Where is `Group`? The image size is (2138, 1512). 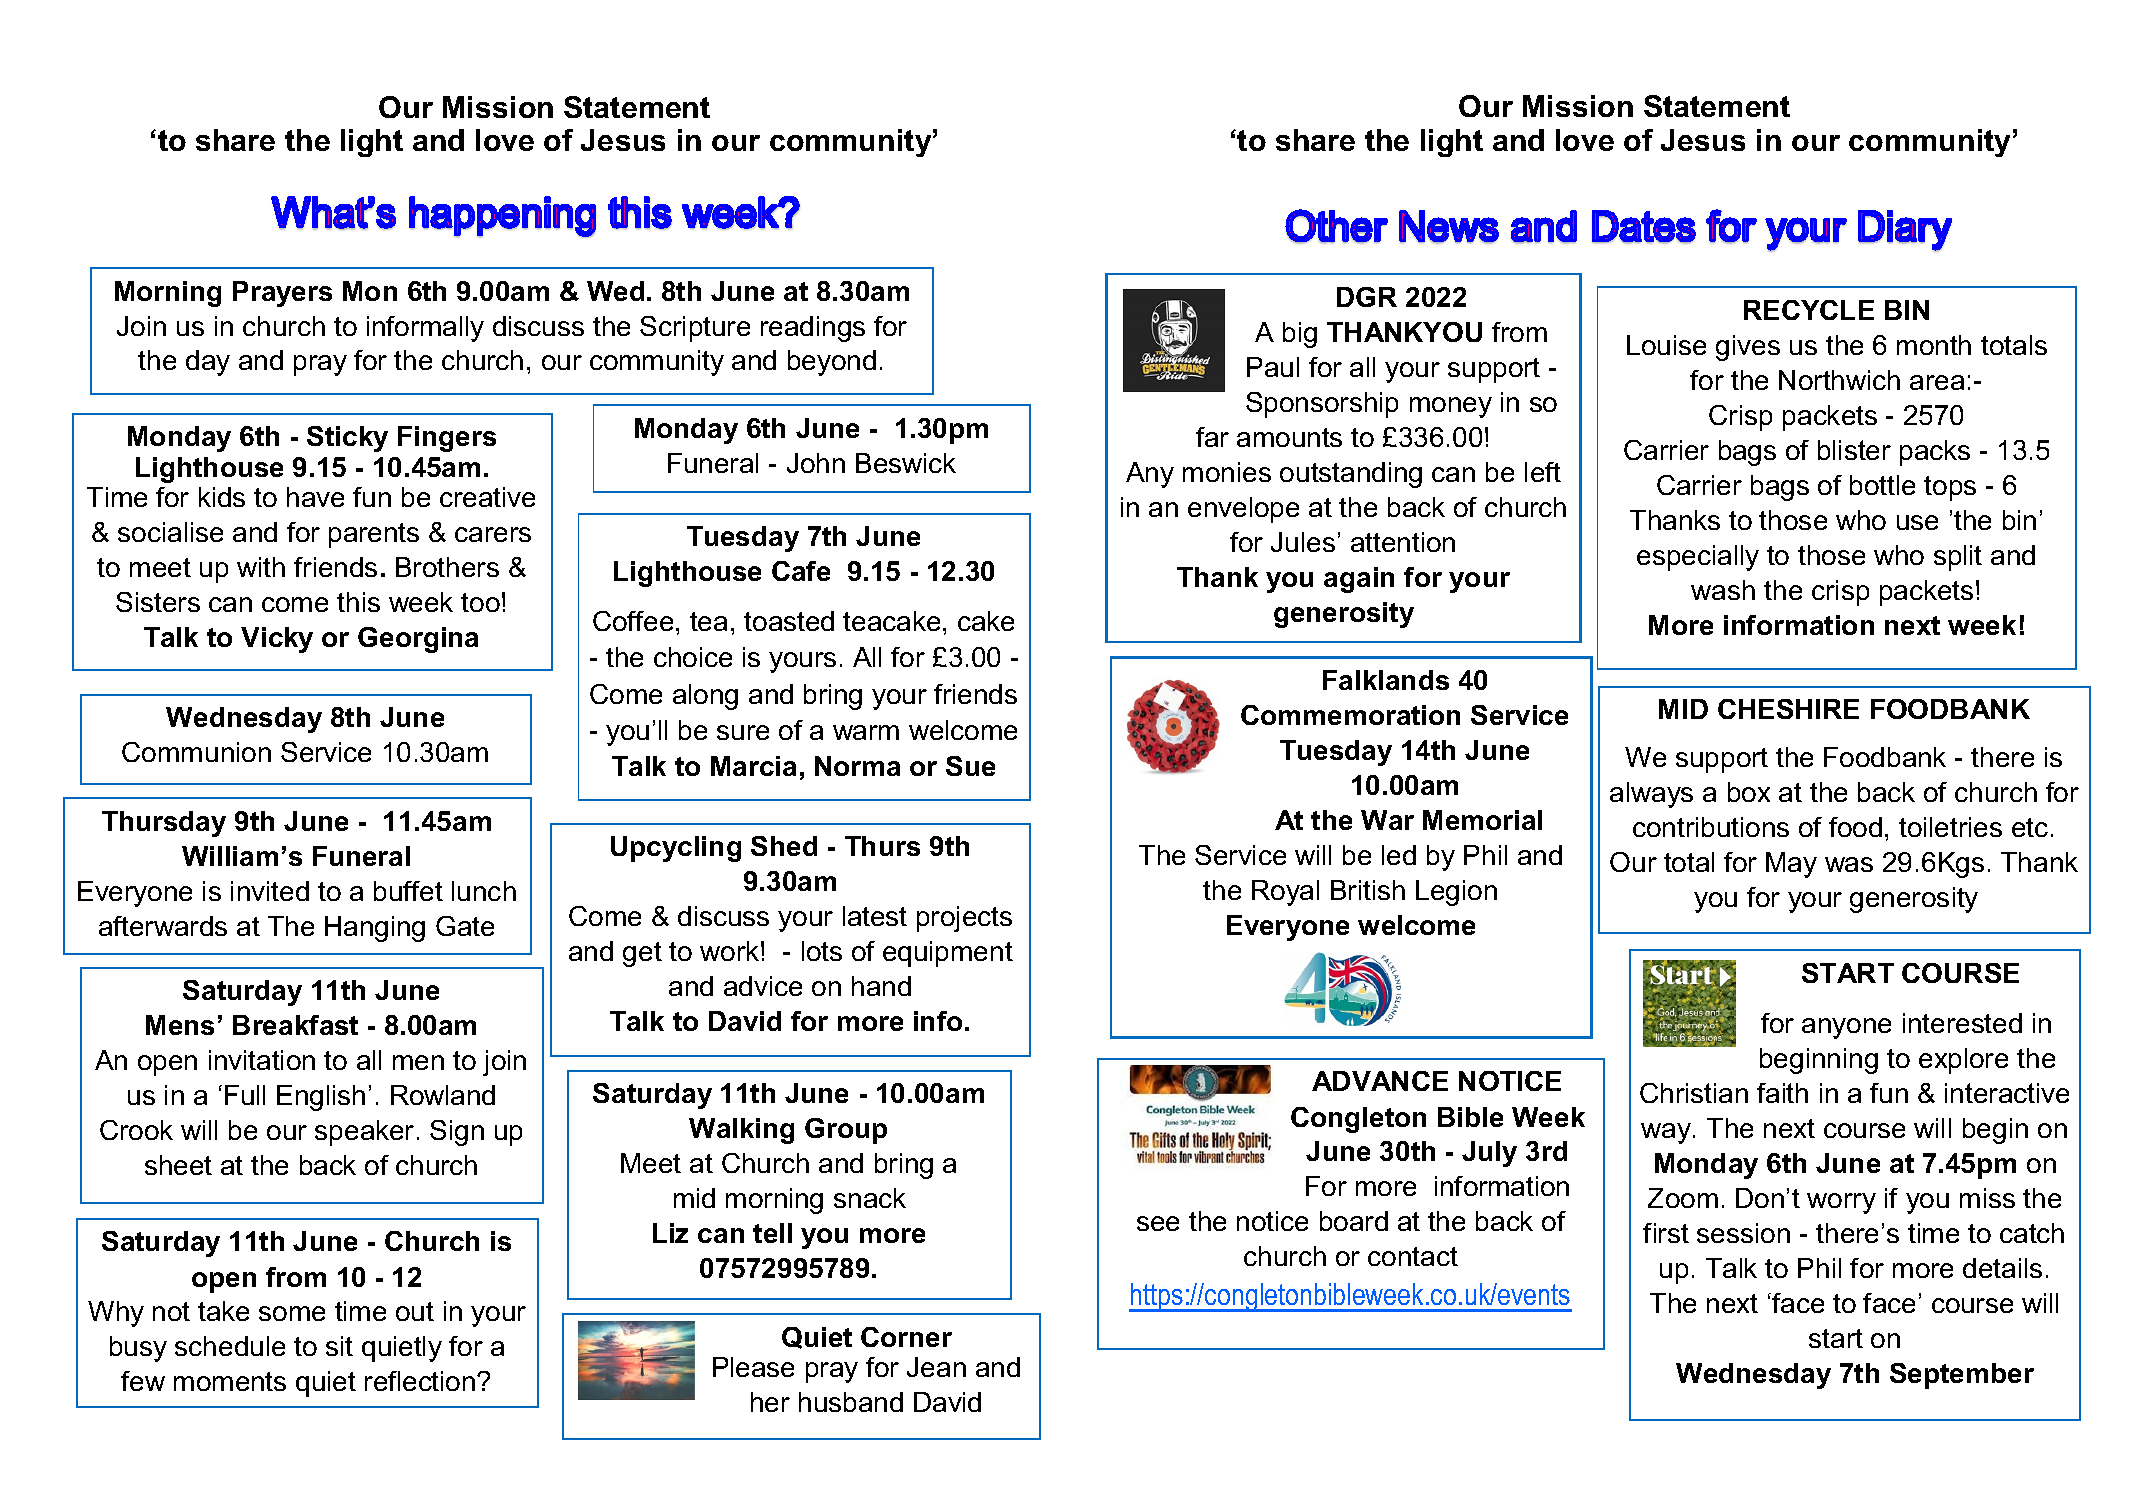
Group is located at coordinates (846, 1131).
